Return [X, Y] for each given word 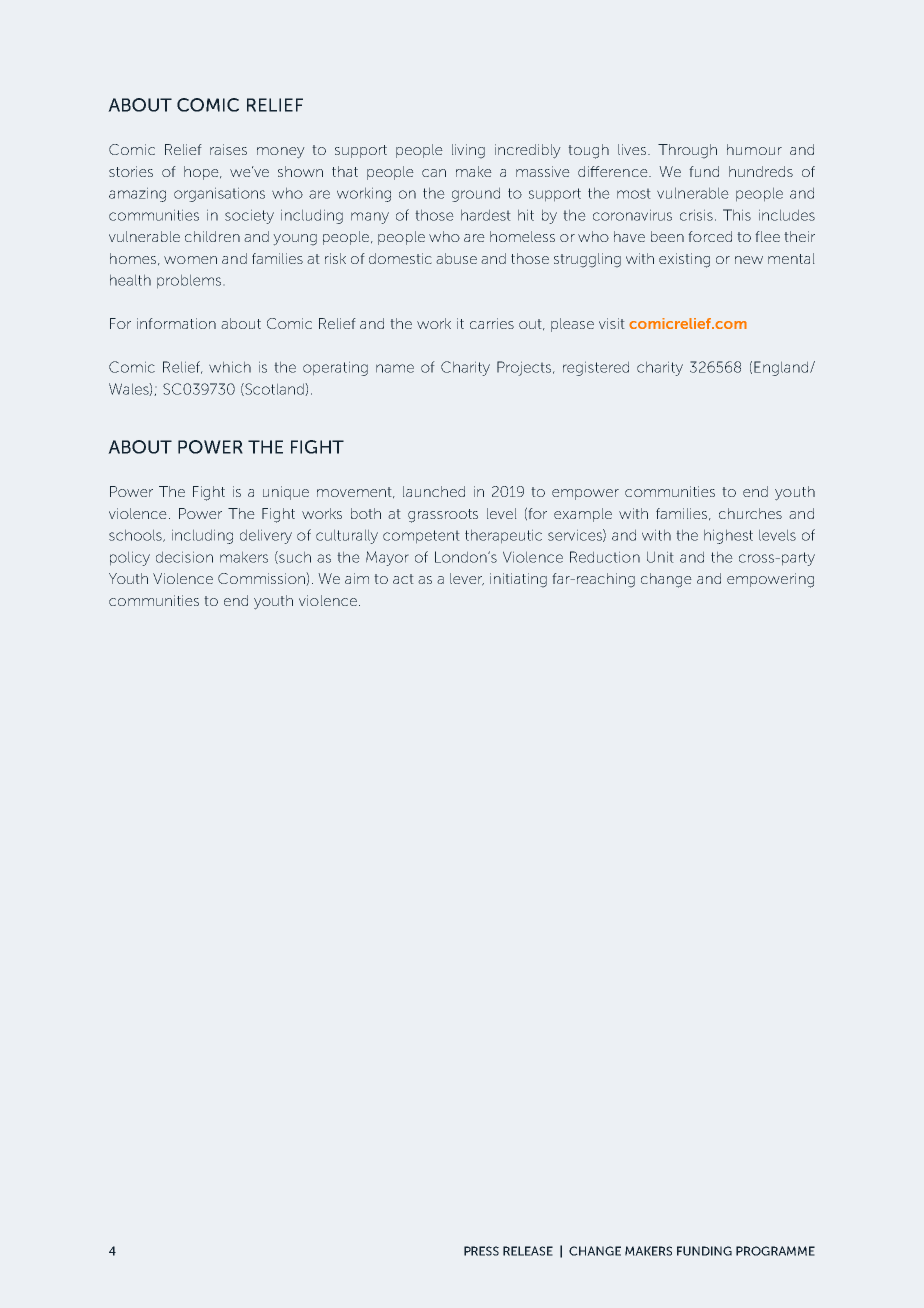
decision [184, 557]
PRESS [481, 1251]
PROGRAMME [775, 1251]
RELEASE [528, 1251]
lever [467, 579]
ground [476, 194]
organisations [219, 194]
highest [728, 536]
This [737, 215]
